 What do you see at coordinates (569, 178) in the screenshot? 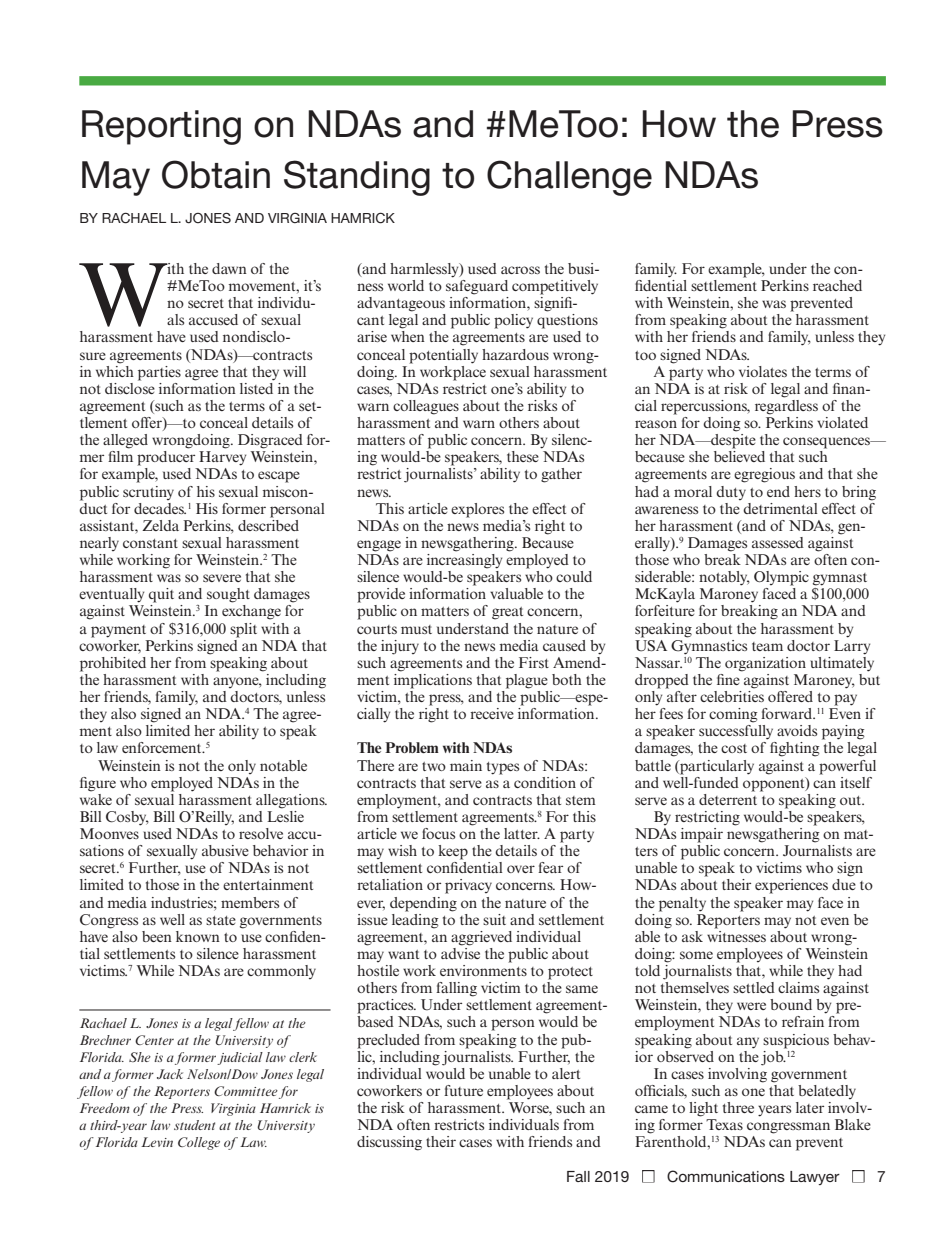
I see `Challenge` at bounding box center [569, 178].
